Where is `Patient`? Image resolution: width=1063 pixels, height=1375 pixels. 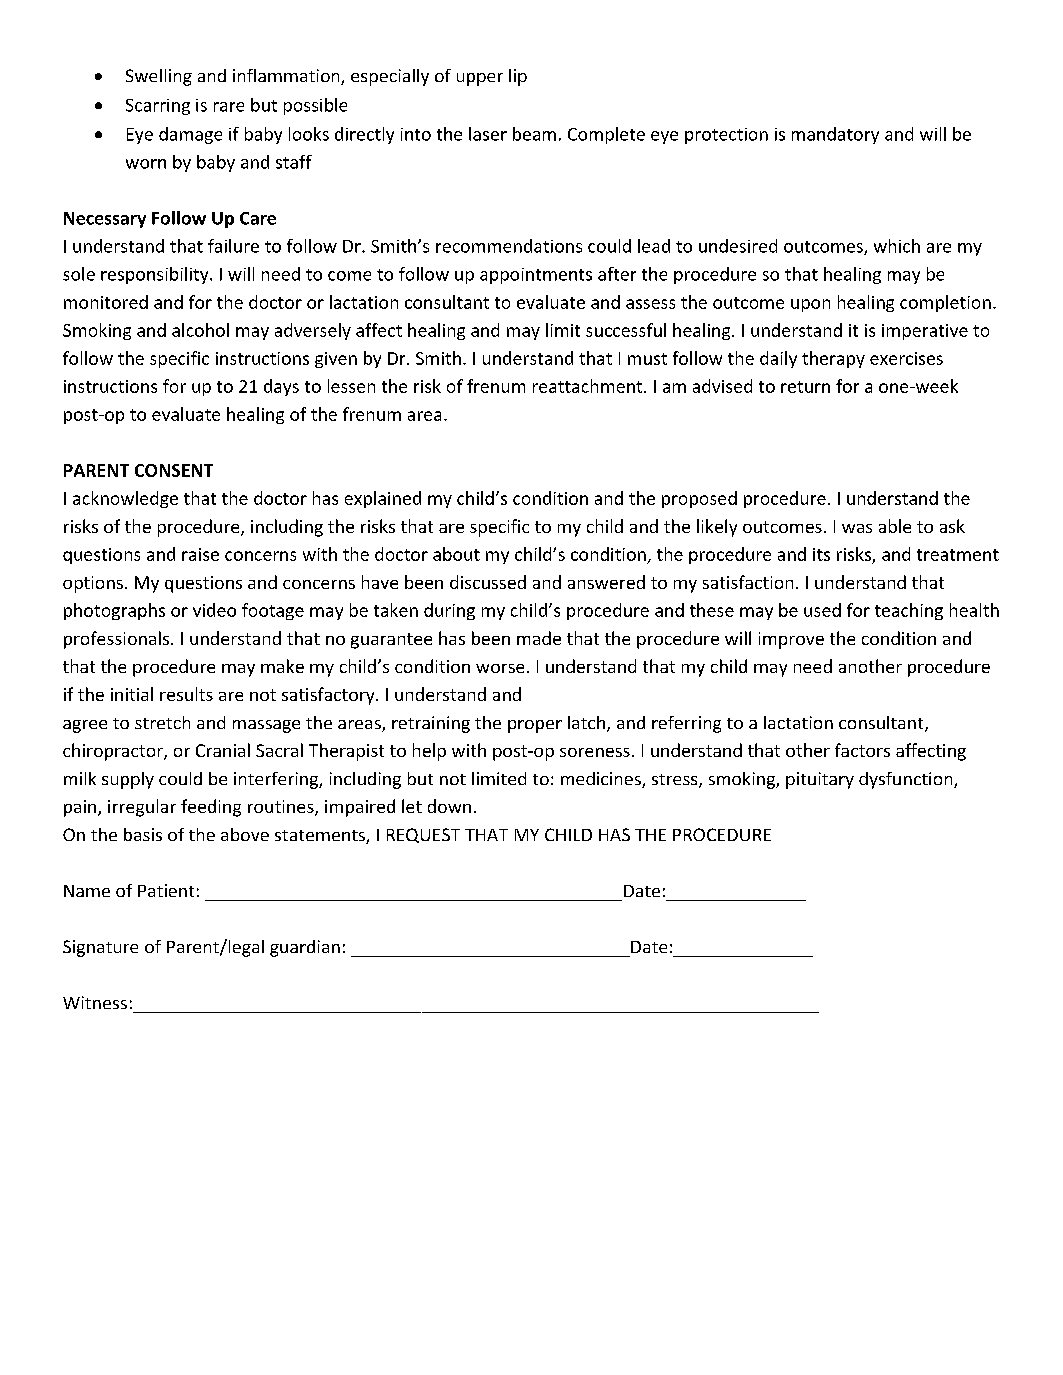 Patient is located at coordinates (166, 890).
